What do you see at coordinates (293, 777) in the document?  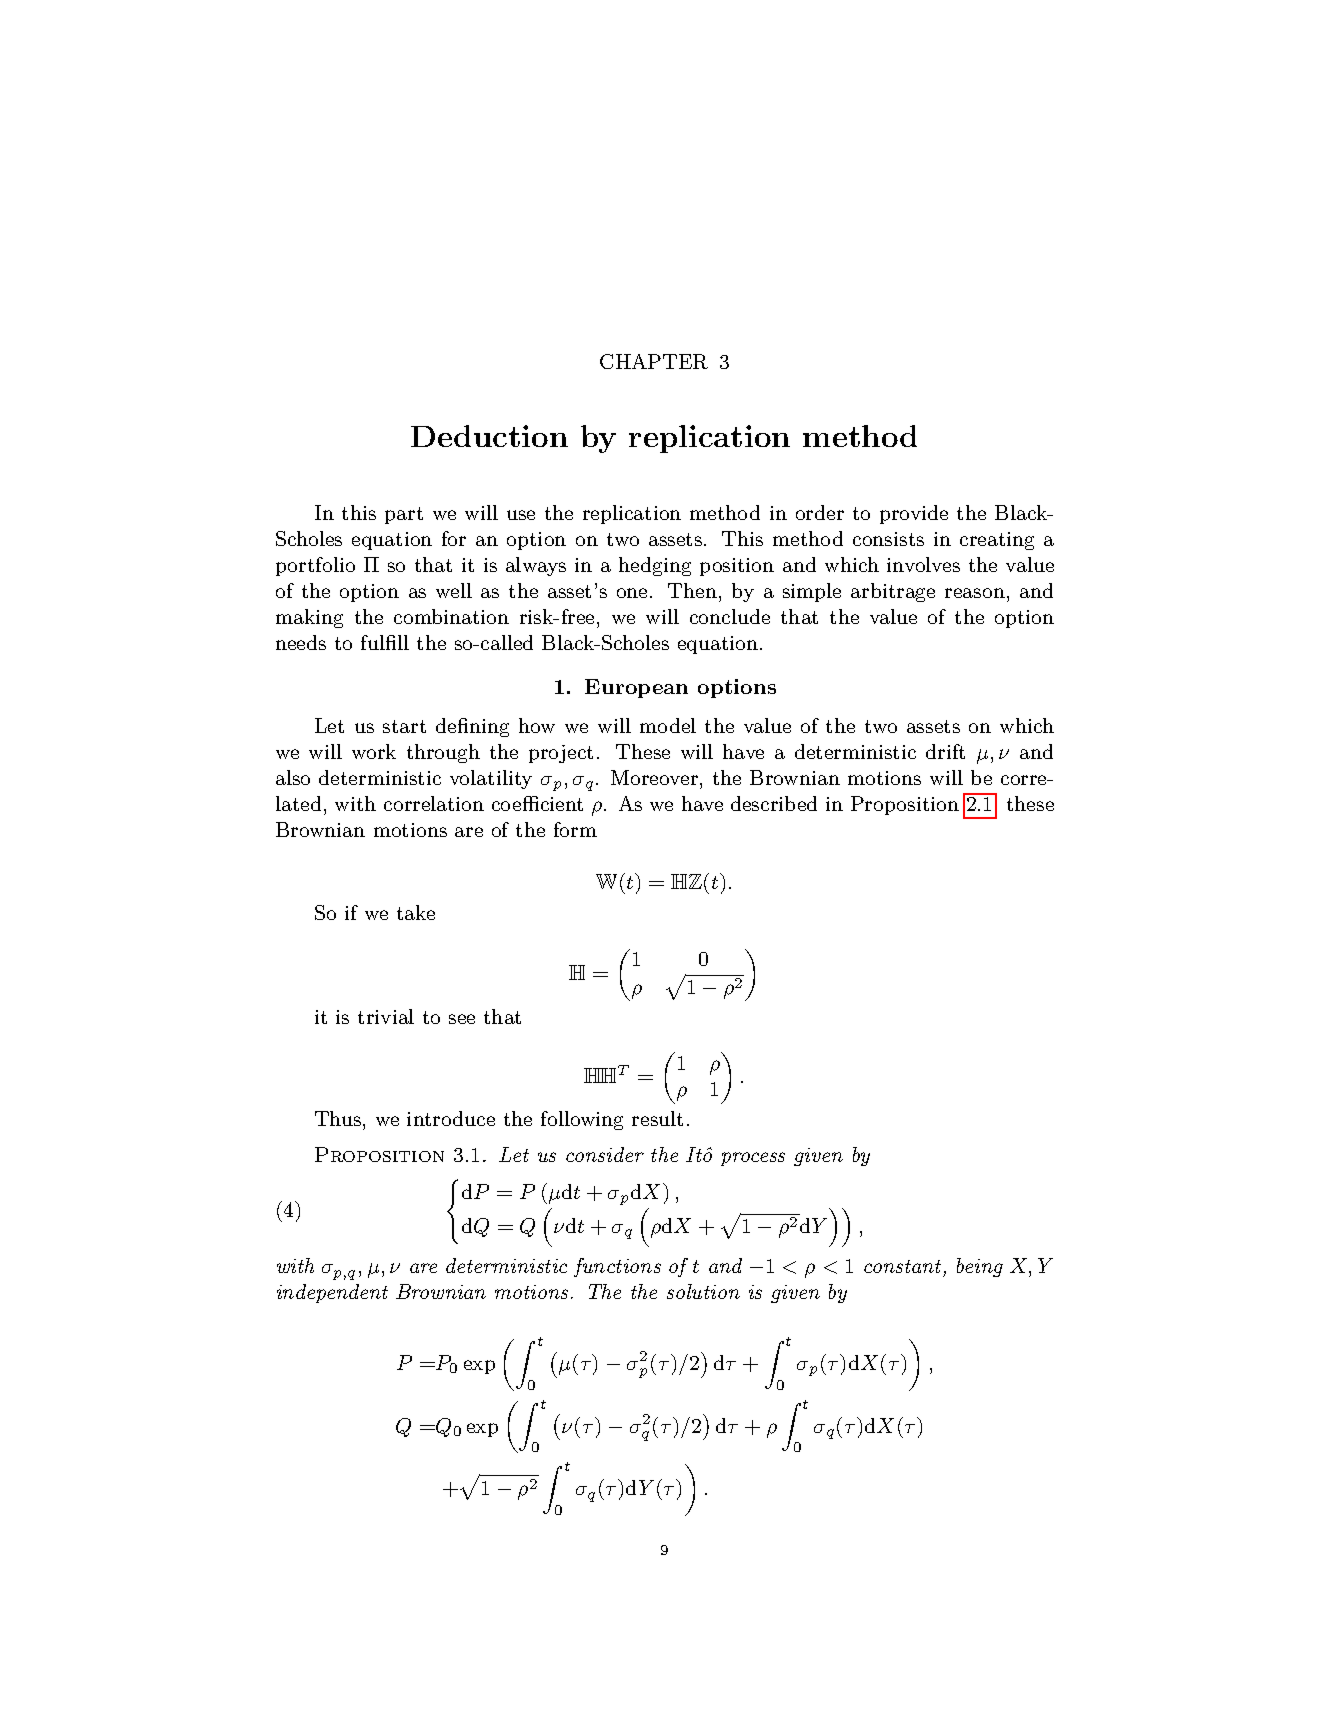 I see `also` at bounding box center [293, 777].
